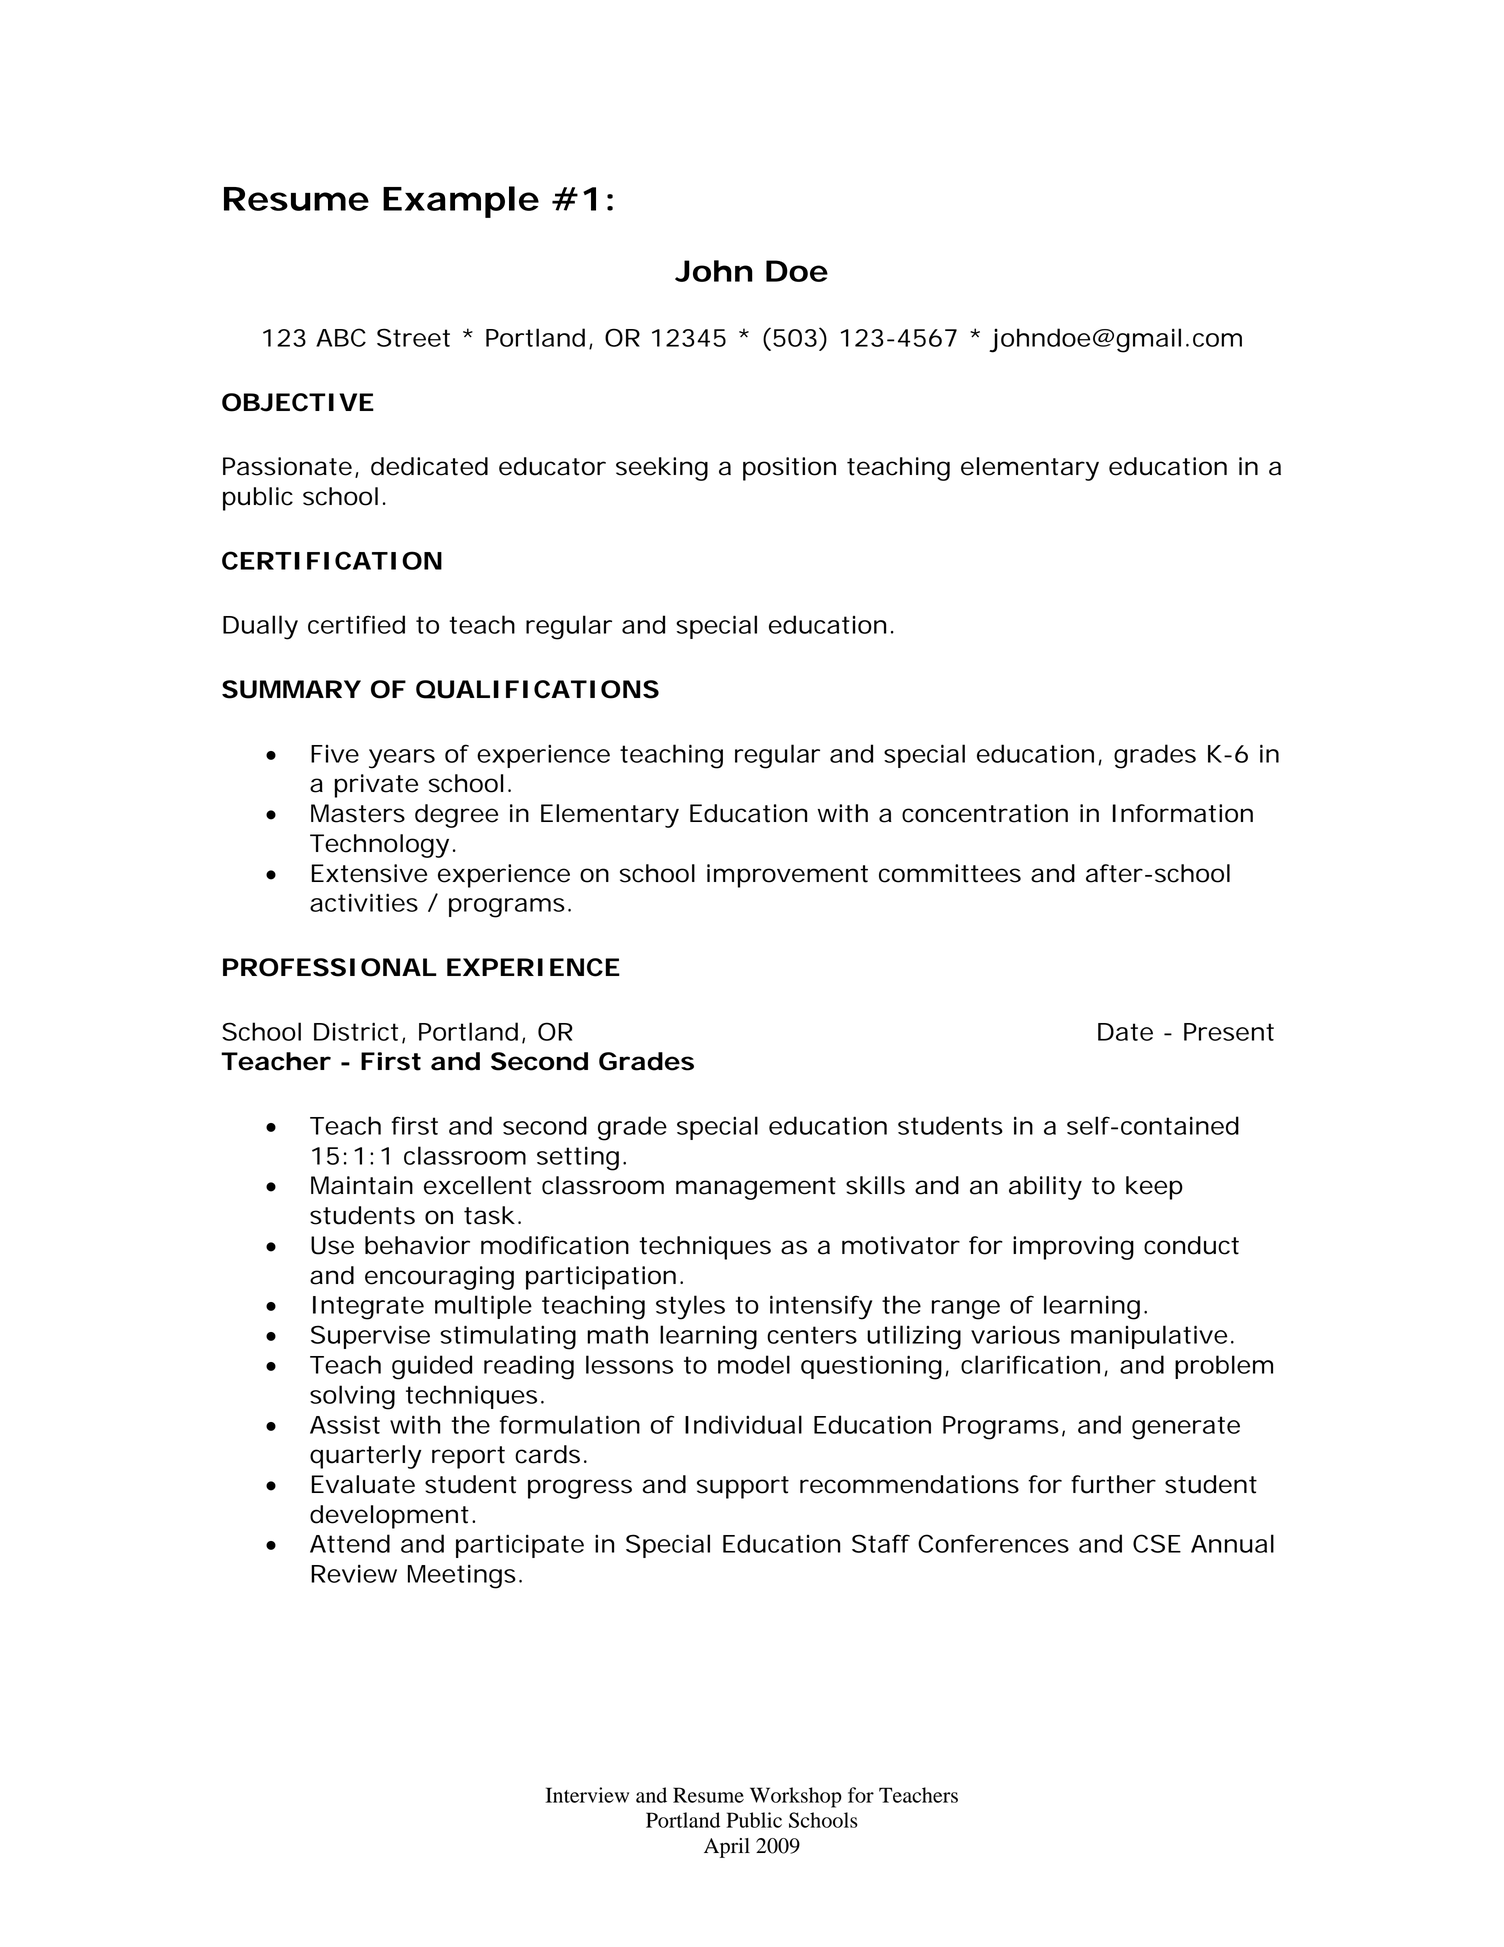 This page has width=1504, height=1947. What do you see at coordinates (789, 469) in the page?
I see `position` at bounding box center [789, 469].
